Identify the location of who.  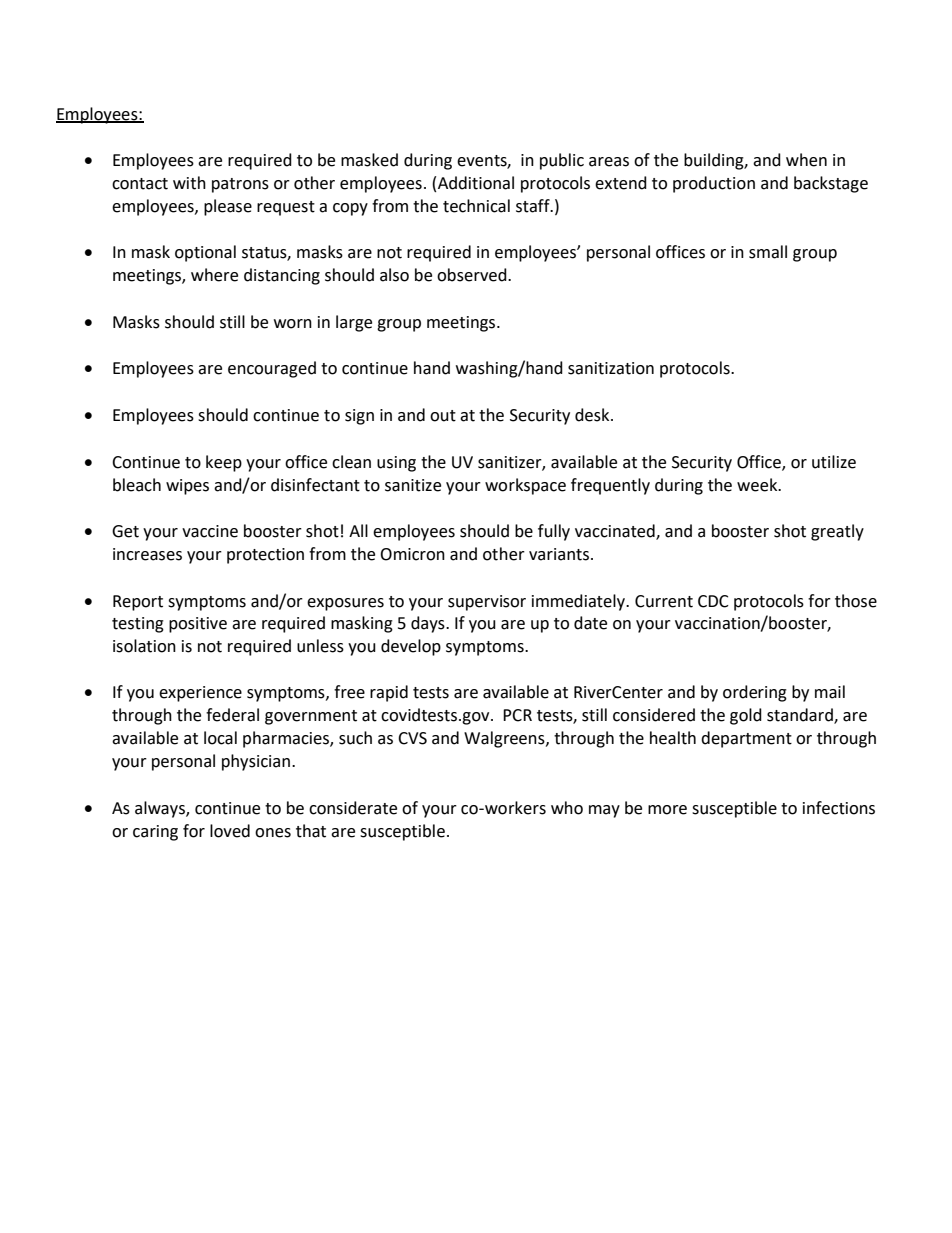
(567, 808).
